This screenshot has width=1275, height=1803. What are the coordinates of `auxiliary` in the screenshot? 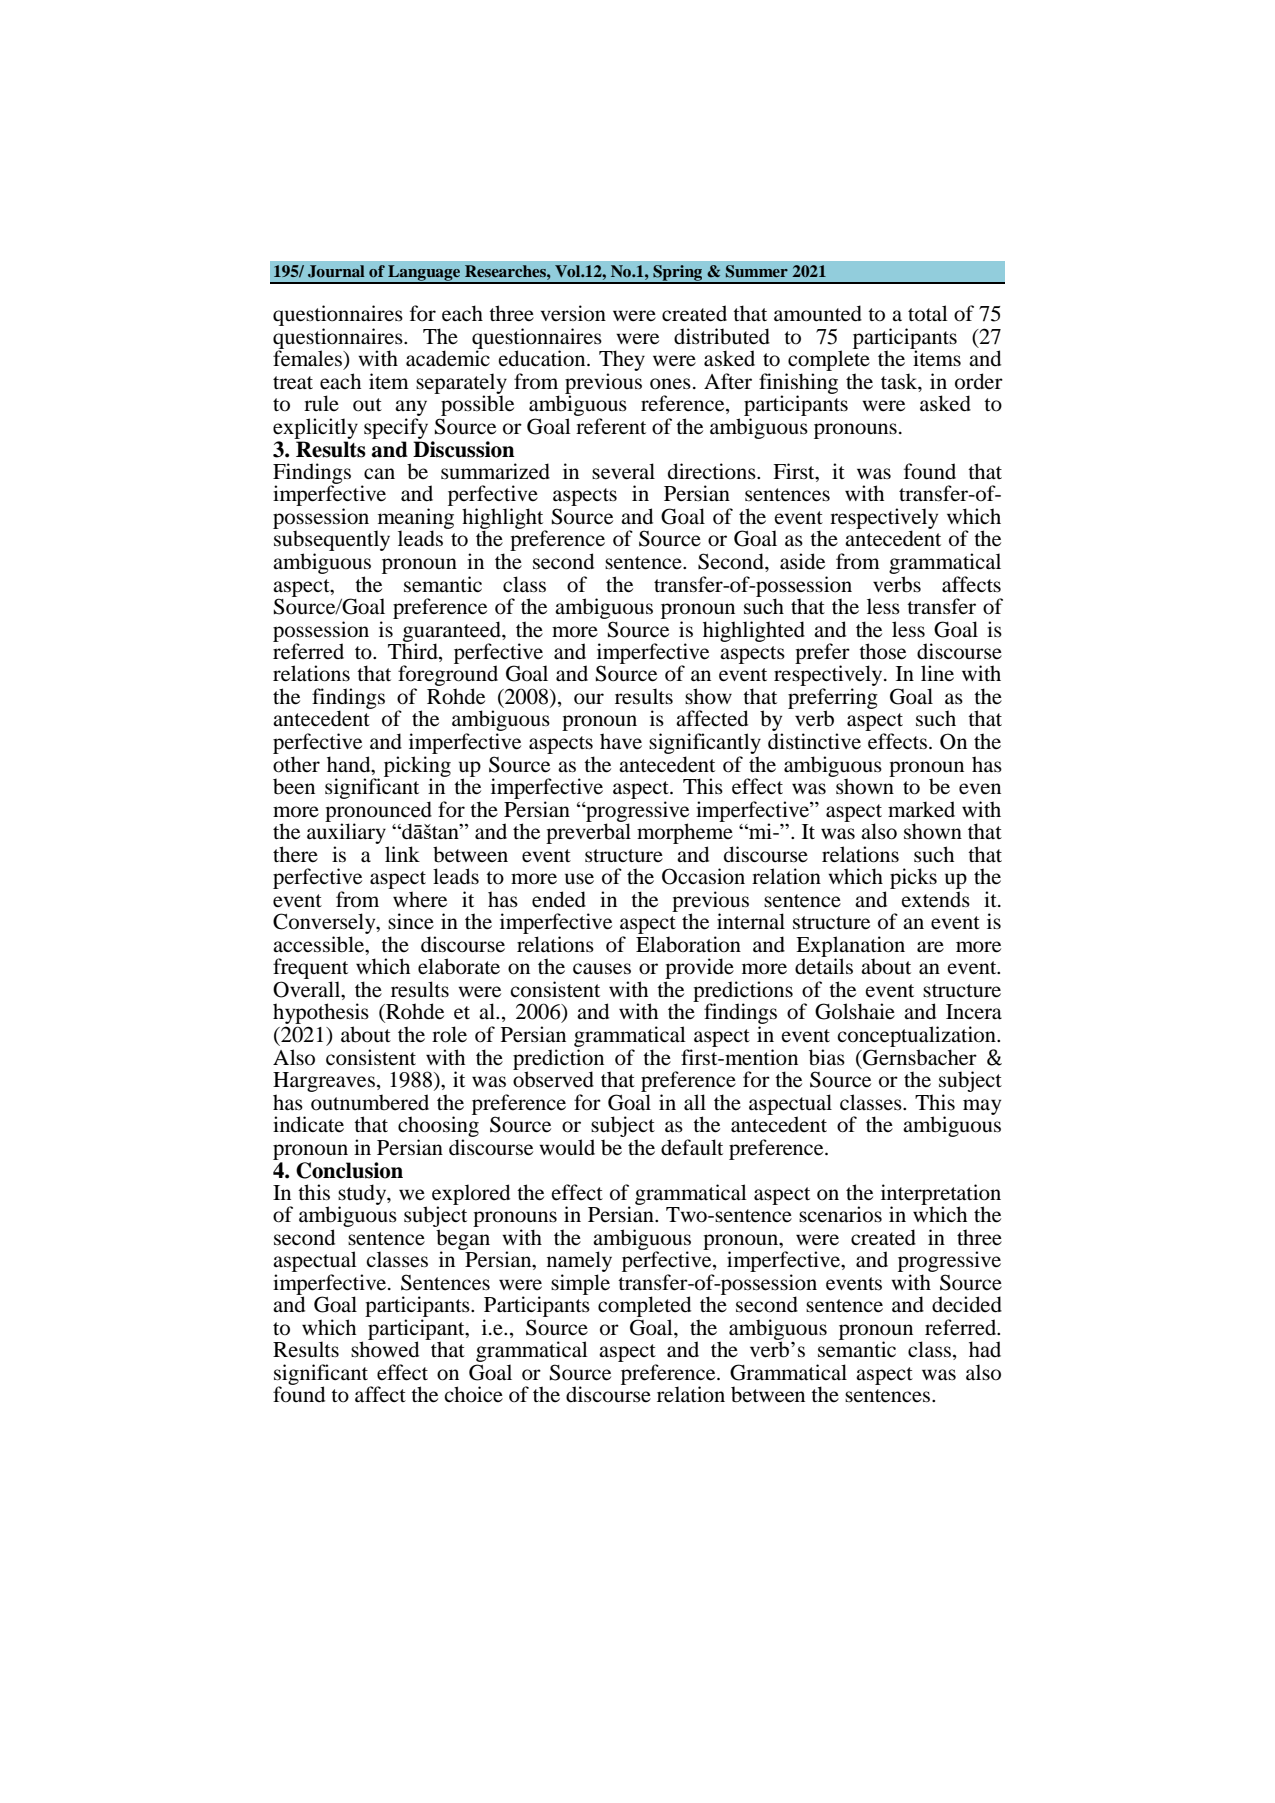 It's located at (346, 834).
